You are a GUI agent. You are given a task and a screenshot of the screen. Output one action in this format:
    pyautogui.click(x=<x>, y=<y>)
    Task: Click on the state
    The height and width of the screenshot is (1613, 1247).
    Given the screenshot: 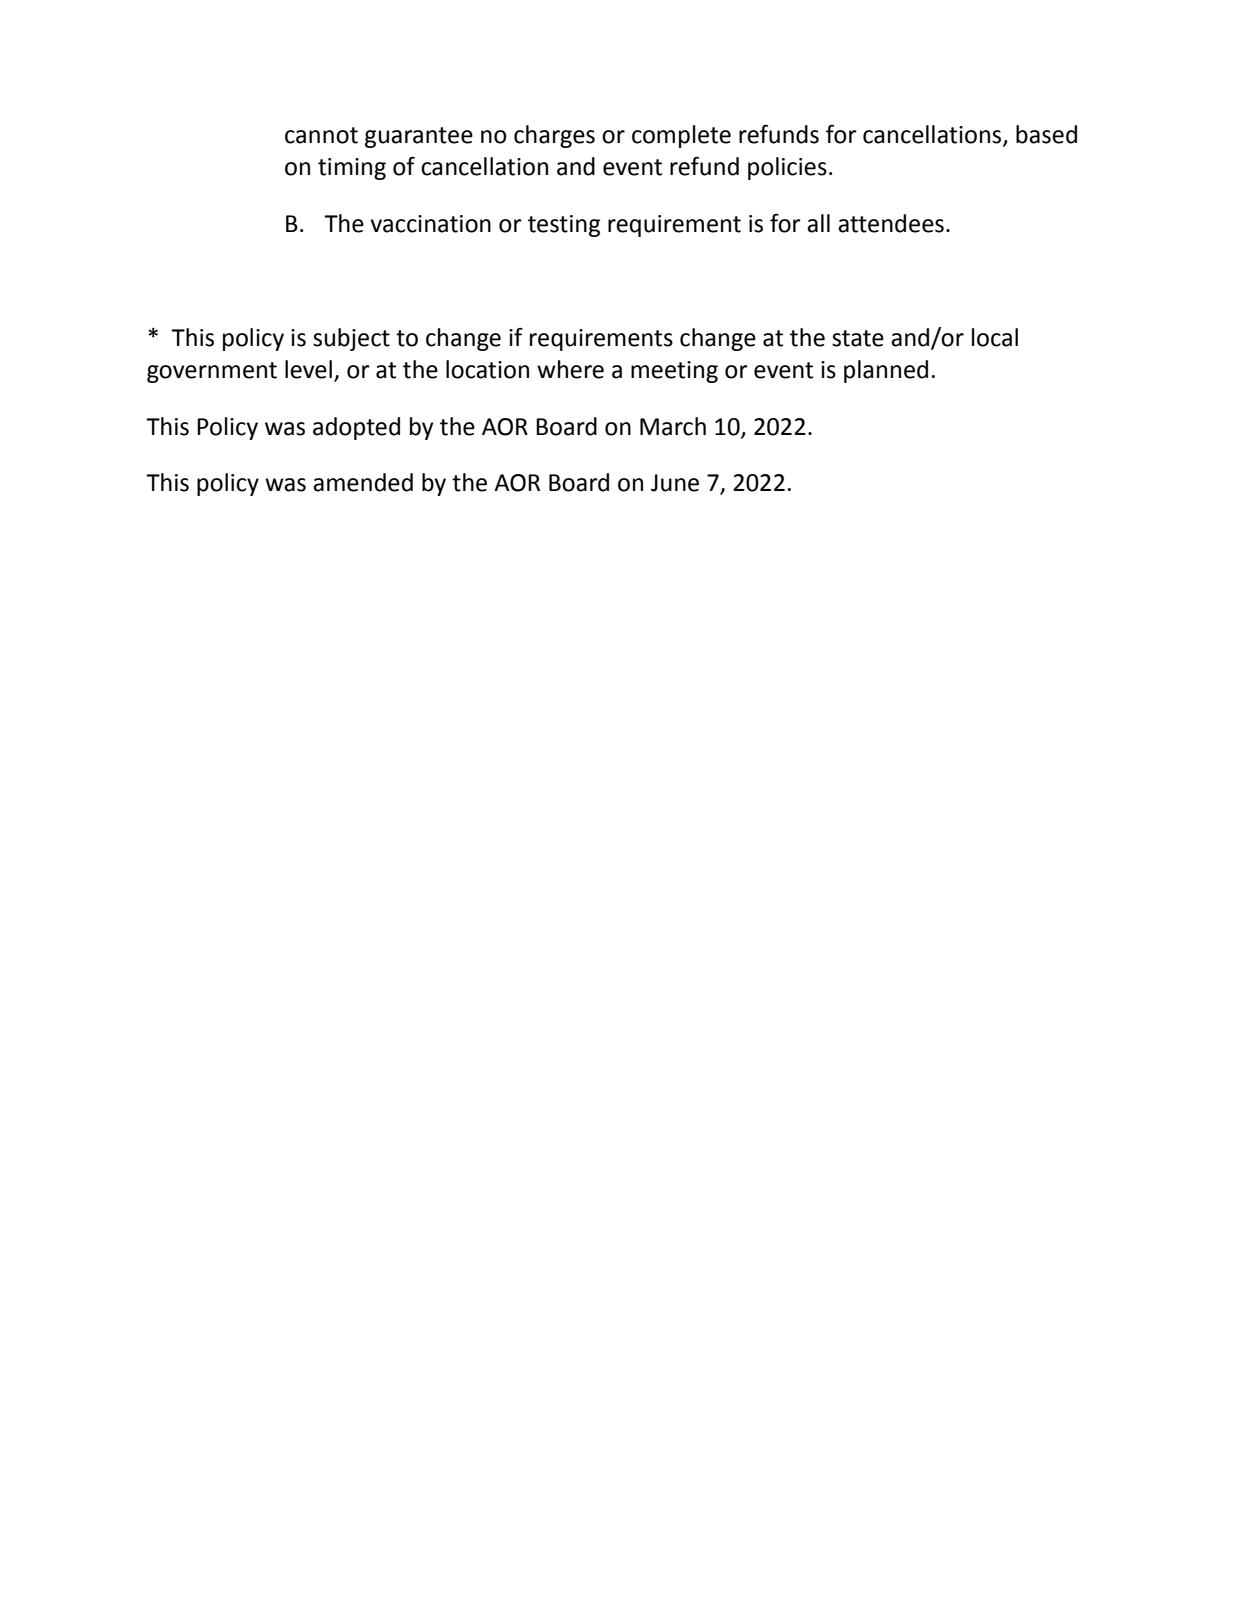 What is the action you would take?
    pyautogui.click(x=858, y=338)
